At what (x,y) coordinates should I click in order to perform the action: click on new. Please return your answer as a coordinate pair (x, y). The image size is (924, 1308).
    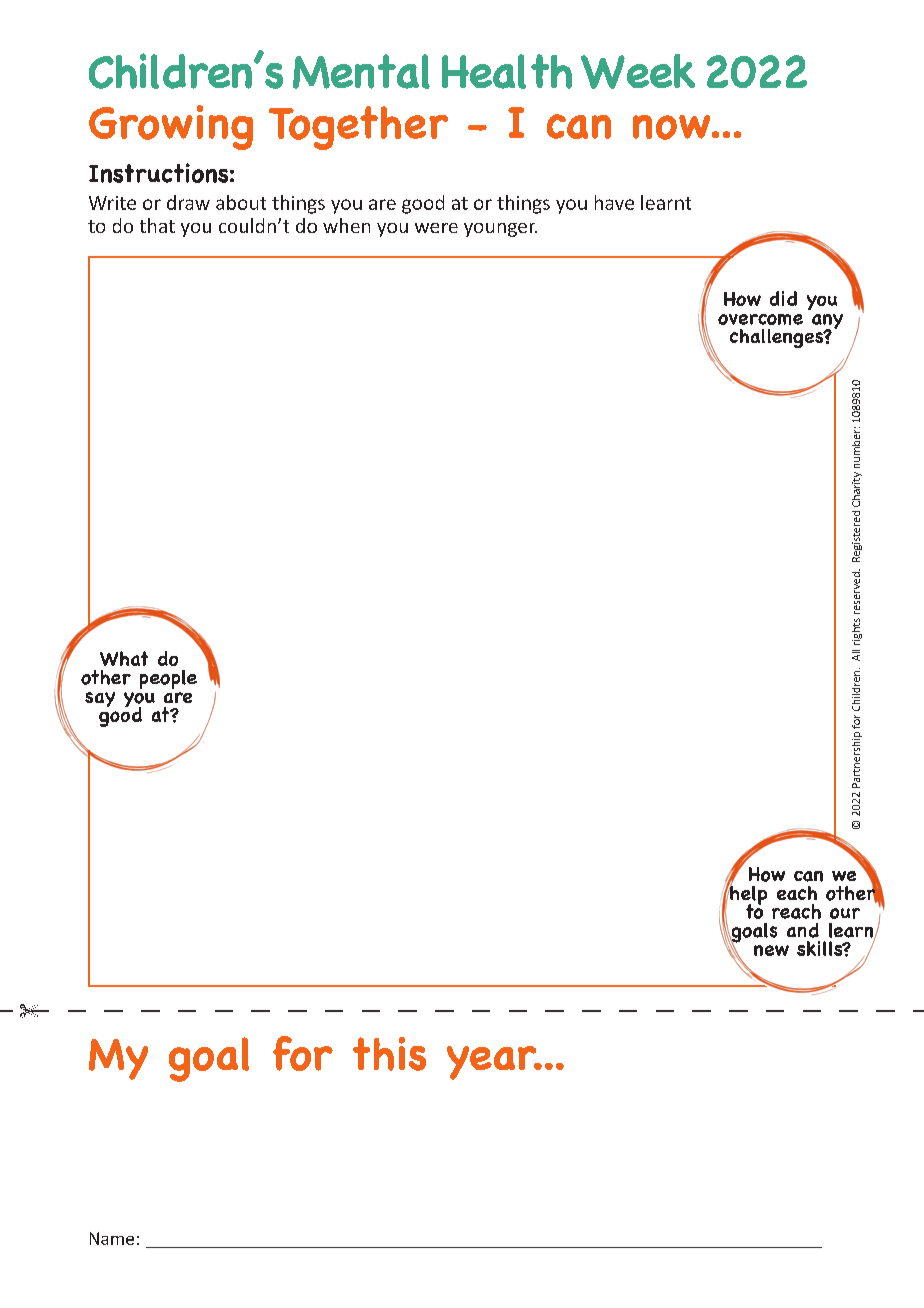
    Looking at the image, I should click on (771, 950).
